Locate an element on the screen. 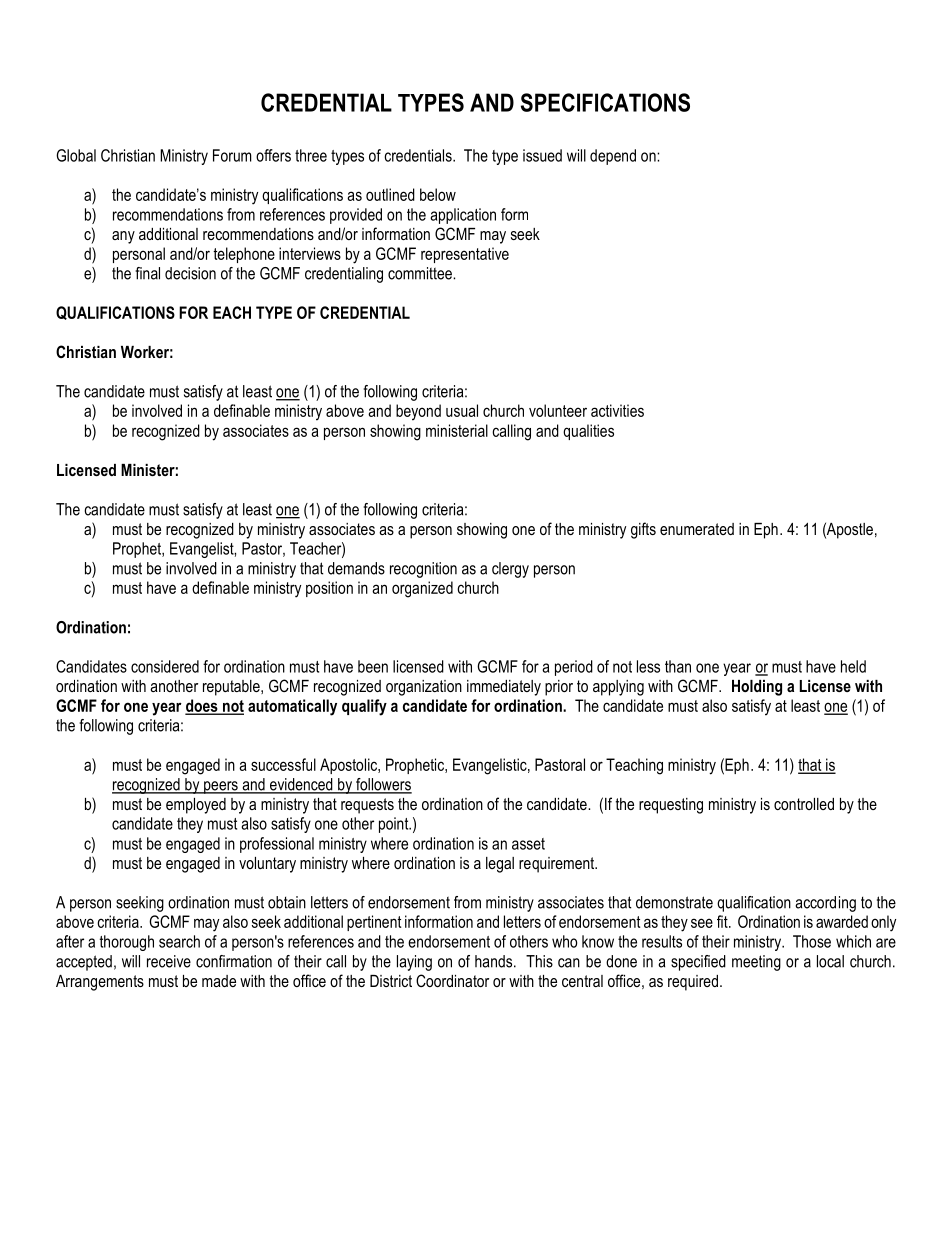 The width and height of the screenshot is (952, 1233). clergy is located at coordinates (510, 570).
